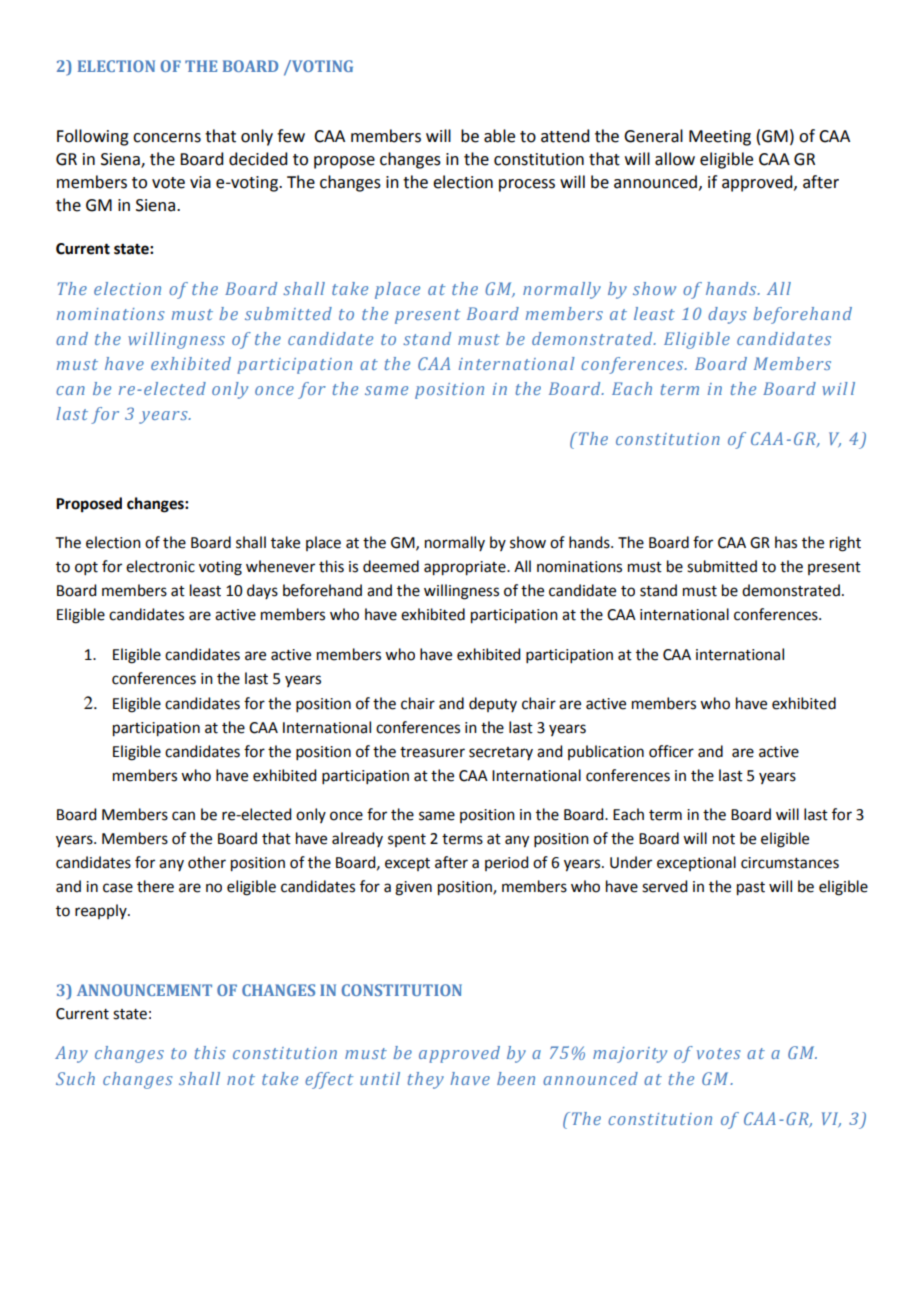 The width and height of the image is (924, 1308). Describe the element at coordinates (499, 136) in the image. I see `able` at that location.
